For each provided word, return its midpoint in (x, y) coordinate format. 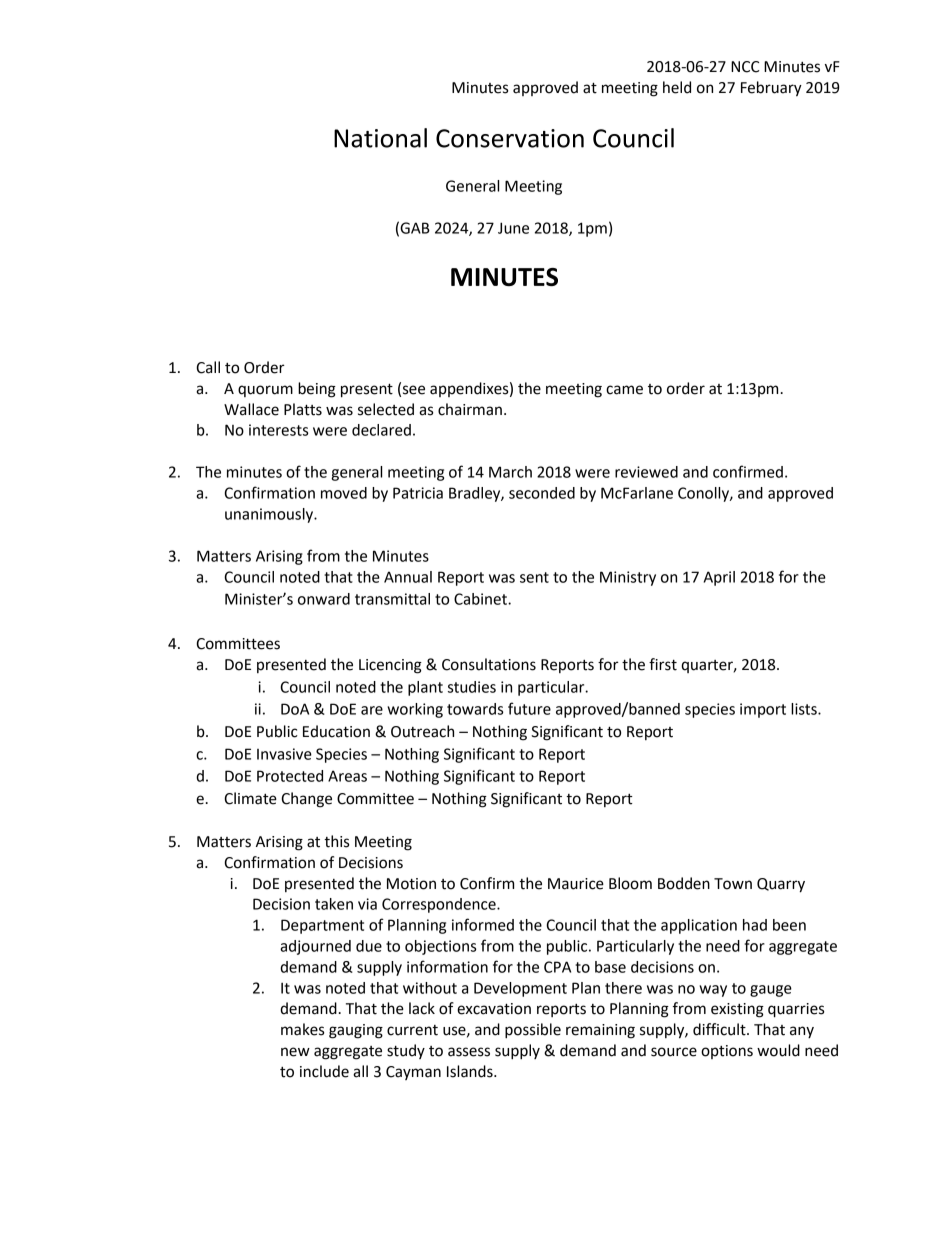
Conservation (510, 138)
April (719, 578)
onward (324, 599)
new (295, 1052)
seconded (542, 493)
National (380, 138)
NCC (745, 67)
